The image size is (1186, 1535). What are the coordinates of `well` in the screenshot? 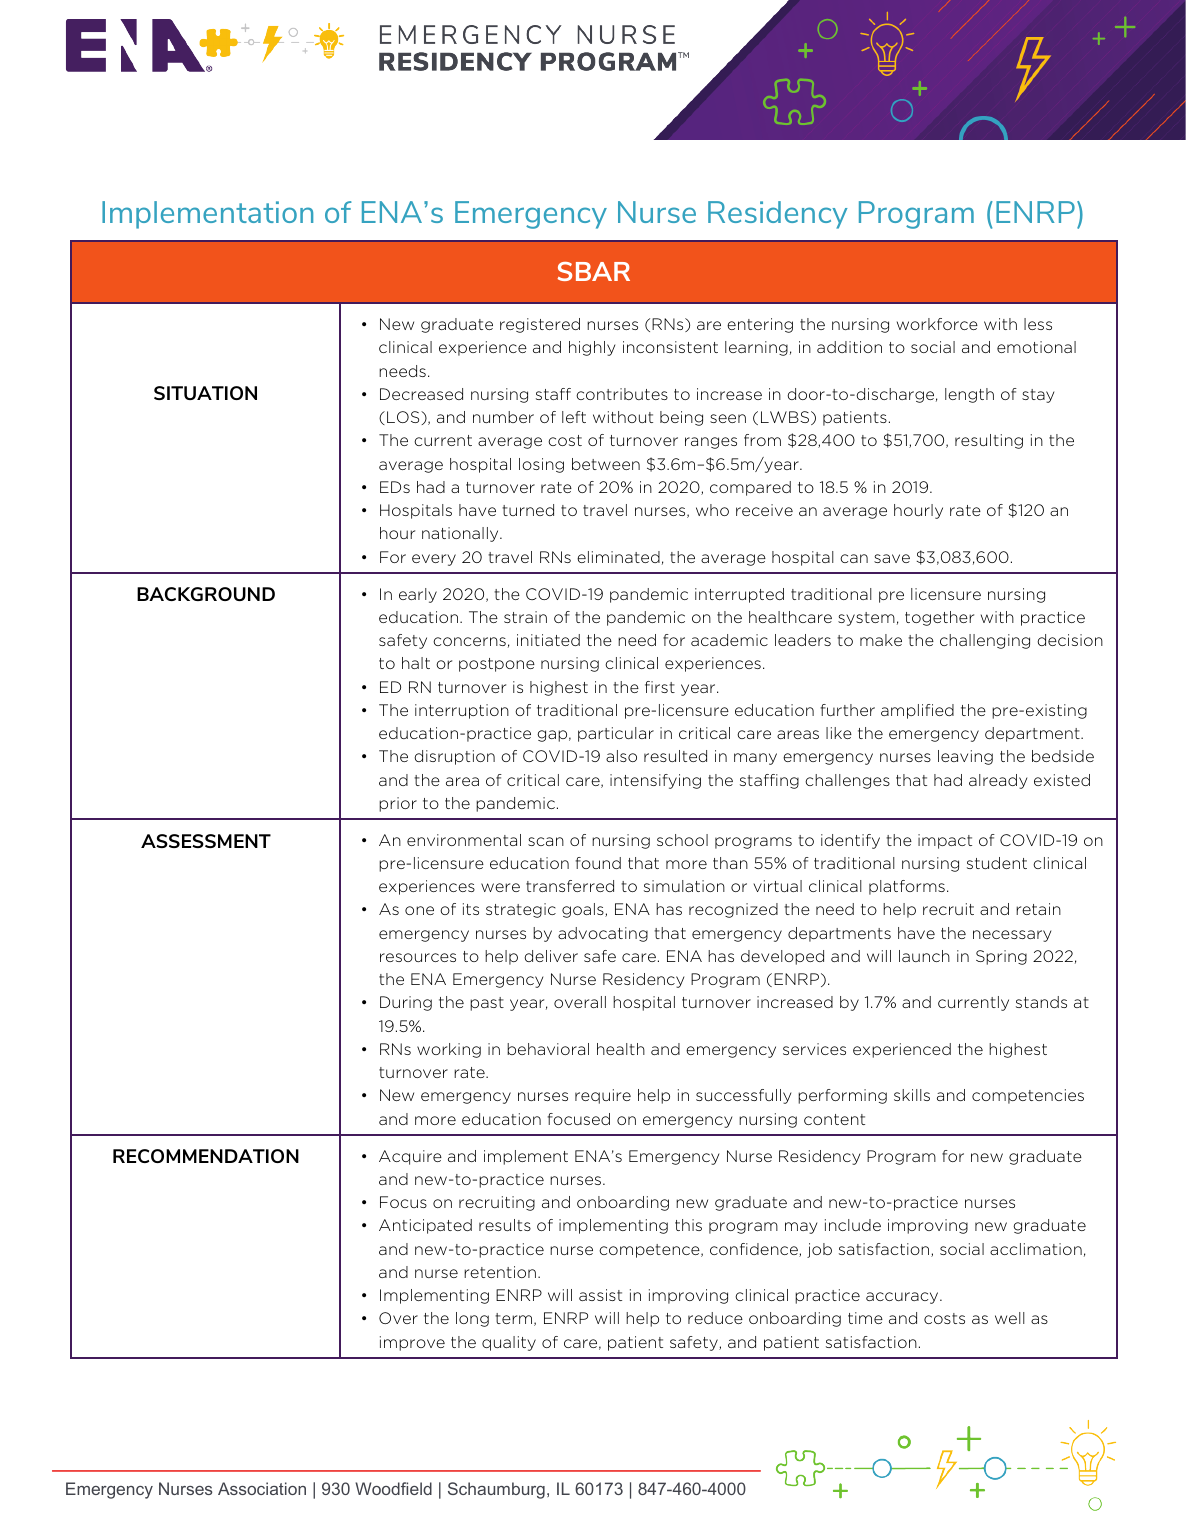 It's located at (1010, 1318).
